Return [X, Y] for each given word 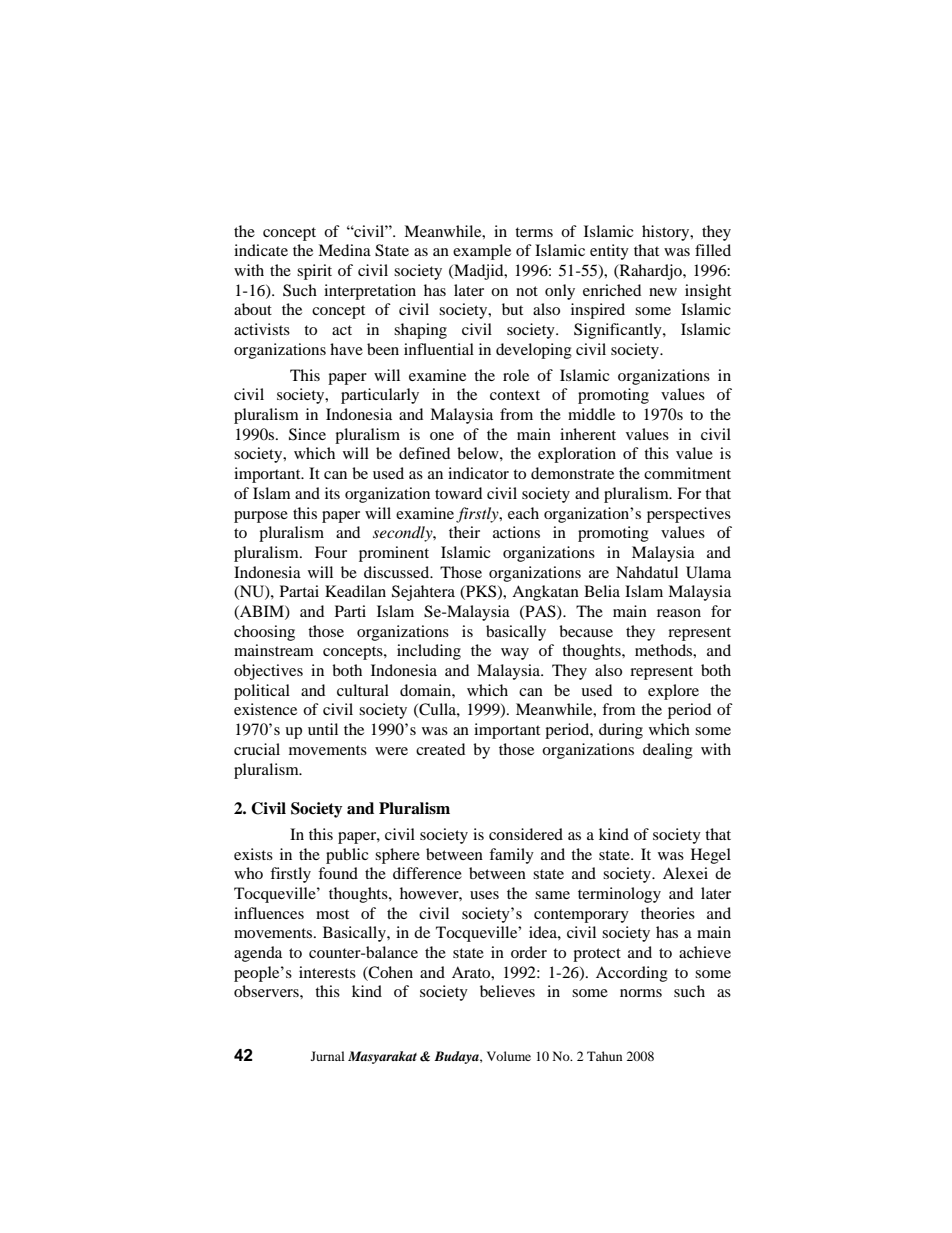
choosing [264, 633]
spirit [314, 272]
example [482, 252]
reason [679, 613]
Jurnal [328, 1056]
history [667, 233]
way [515, 654]
